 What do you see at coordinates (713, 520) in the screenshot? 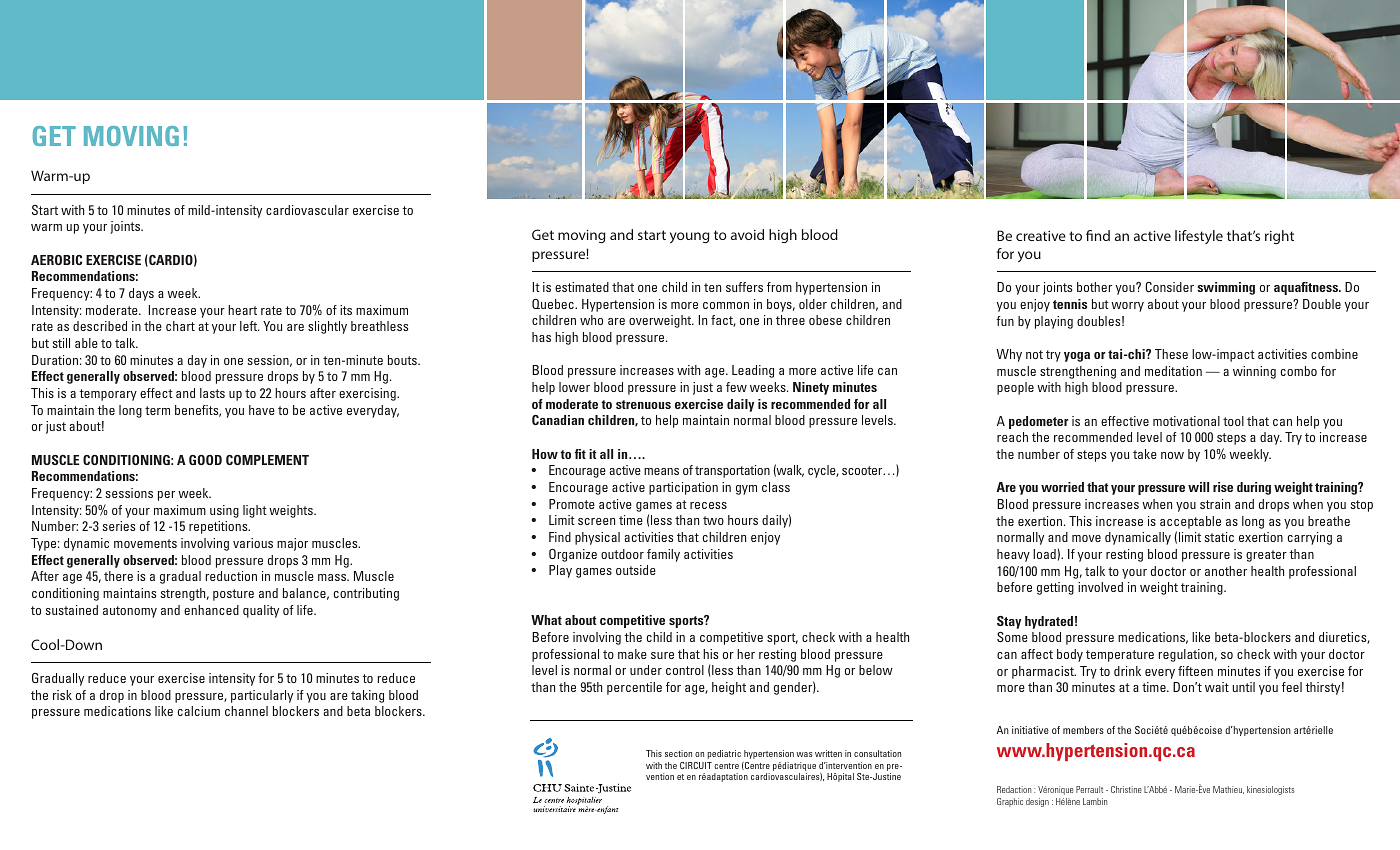
I see `two` at bounding box center [713, 520].
